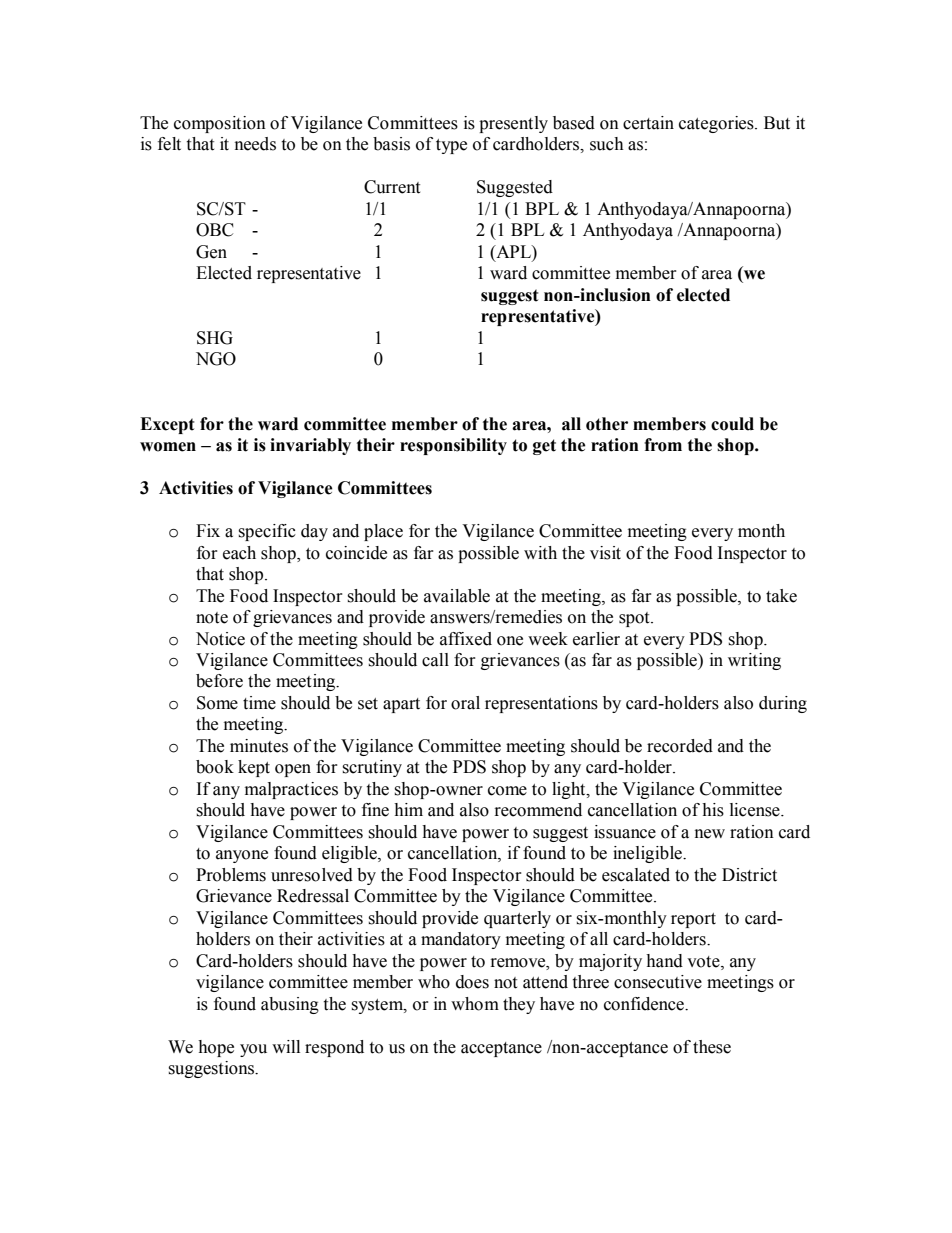 This document has height=1233, width=952. Describe the element at coordinates (216, 359) in the document. I see `NGO` at that location.
